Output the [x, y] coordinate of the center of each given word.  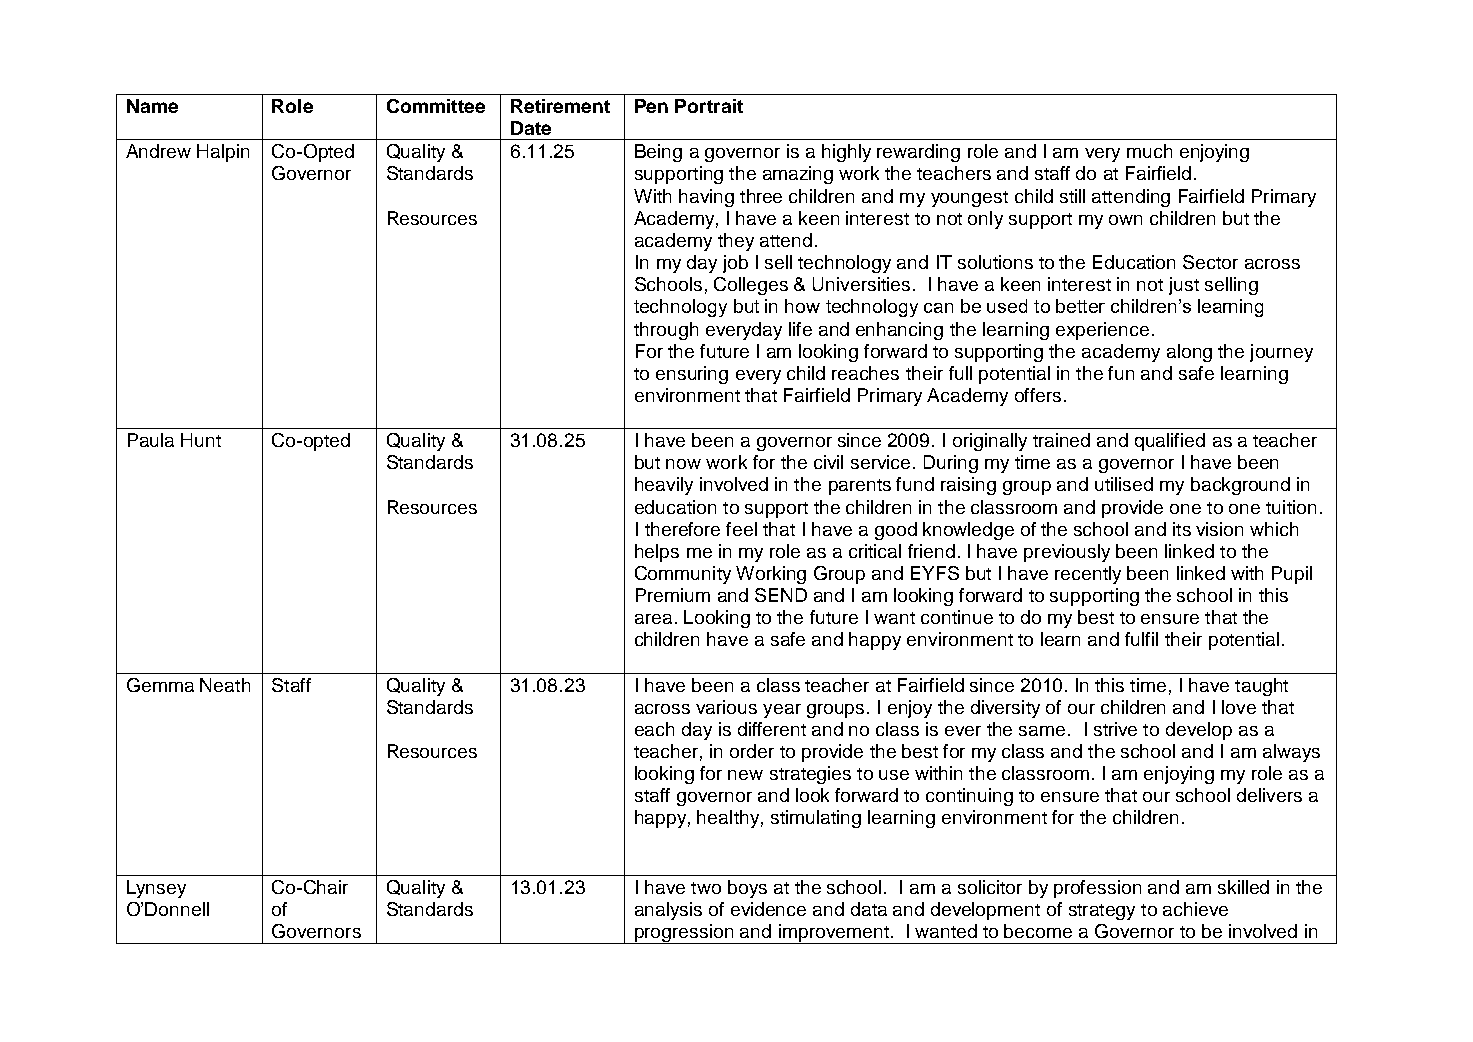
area [653, 619]
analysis [668, 911]
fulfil [1141, 639]
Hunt [201, 440]
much [1149, 151]
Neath [225, 685]
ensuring [692, 375]
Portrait [709, 106]
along [1189, 353]
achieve [1195, 909]
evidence [768, 909]
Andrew [158, 151]
